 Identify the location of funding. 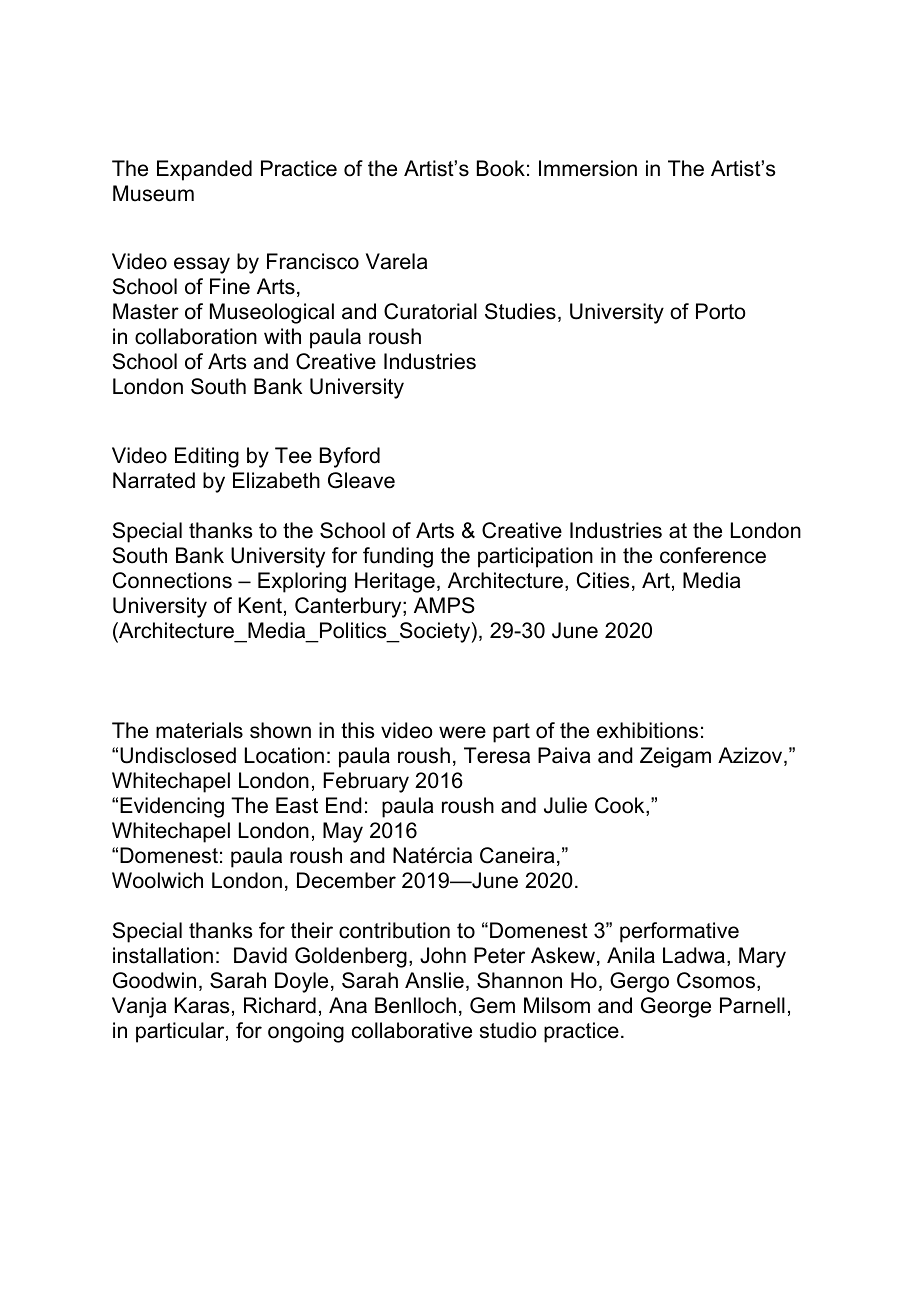
(398, 557).
